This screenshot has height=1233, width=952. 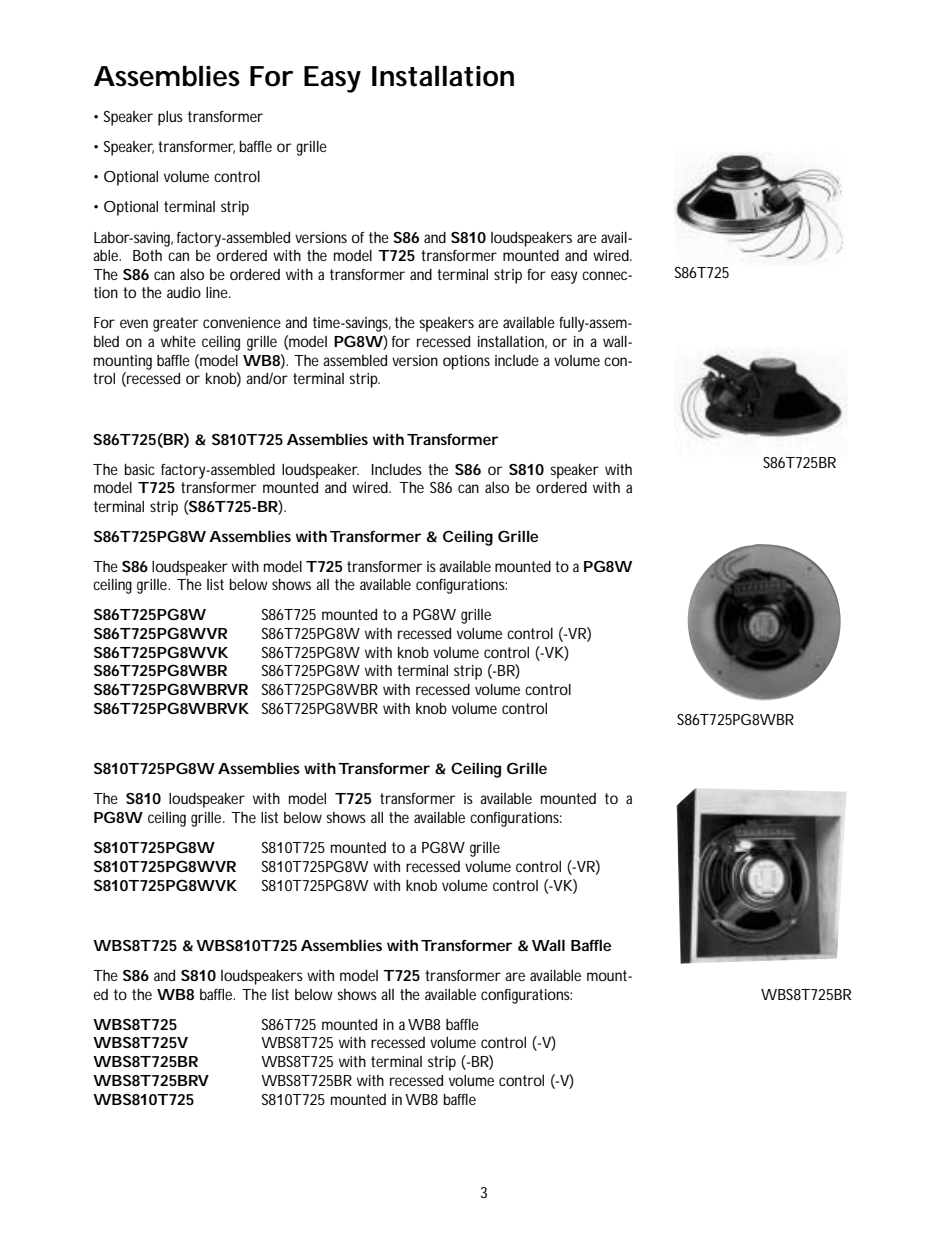 What do you see at coordinates (170, 118) in the screenshot?
I see `plus` at bounding box center [170, 118].
